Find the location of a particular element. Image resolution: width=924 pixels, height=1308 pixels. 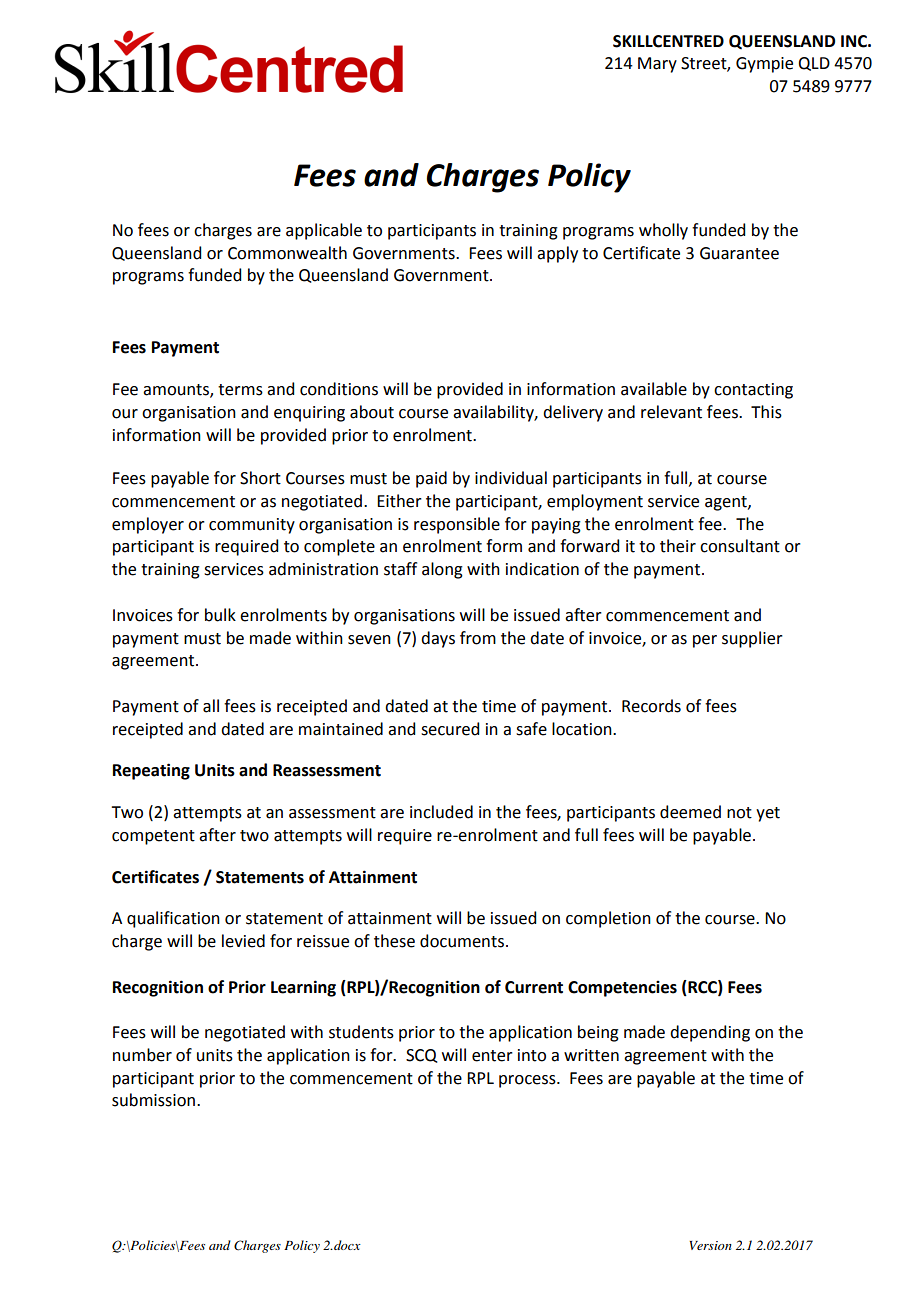

Version is located at coordinates (710, 1245).
